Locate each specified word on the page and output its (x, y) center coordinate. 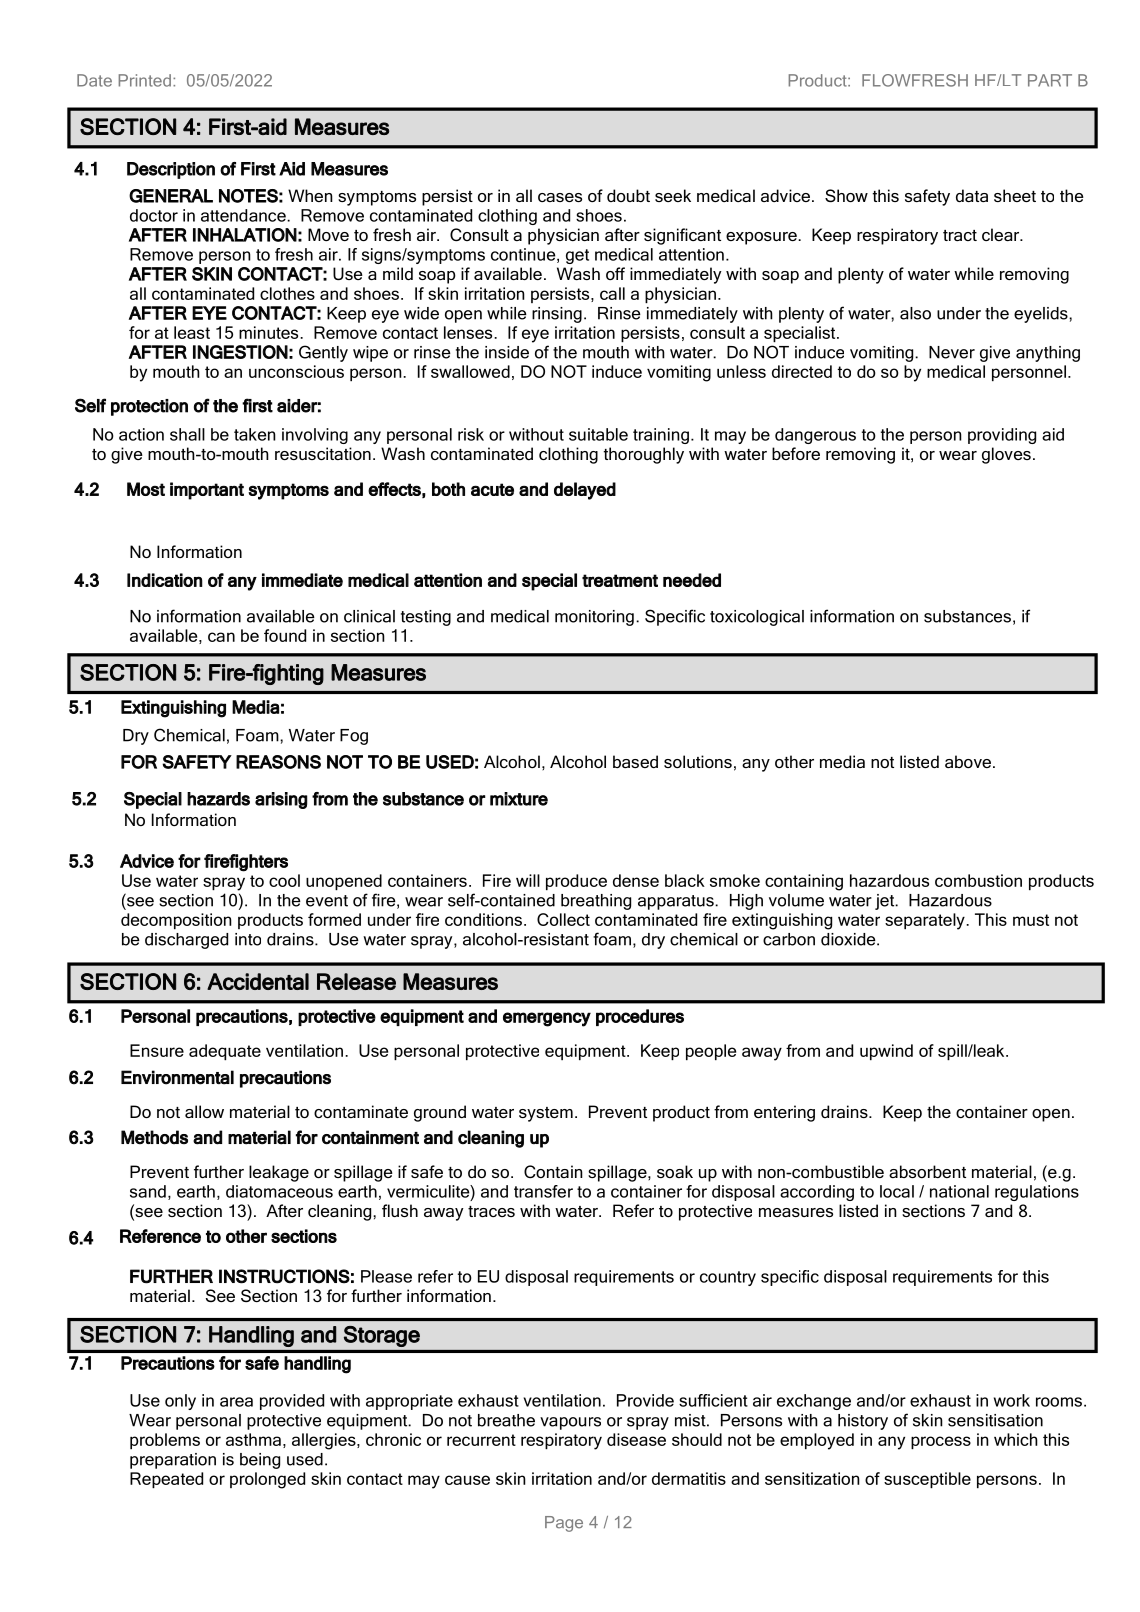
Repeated (166, 1480)
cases (560, 197)
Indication (165, 580)
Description (171, 170)
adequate (225, 1052)
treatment (620, 580)
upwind (886, 1052)
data (972, 195)
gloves (1006, 455)
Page (564, 1524)
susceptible (927, 1480)
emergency (547, 1019)
